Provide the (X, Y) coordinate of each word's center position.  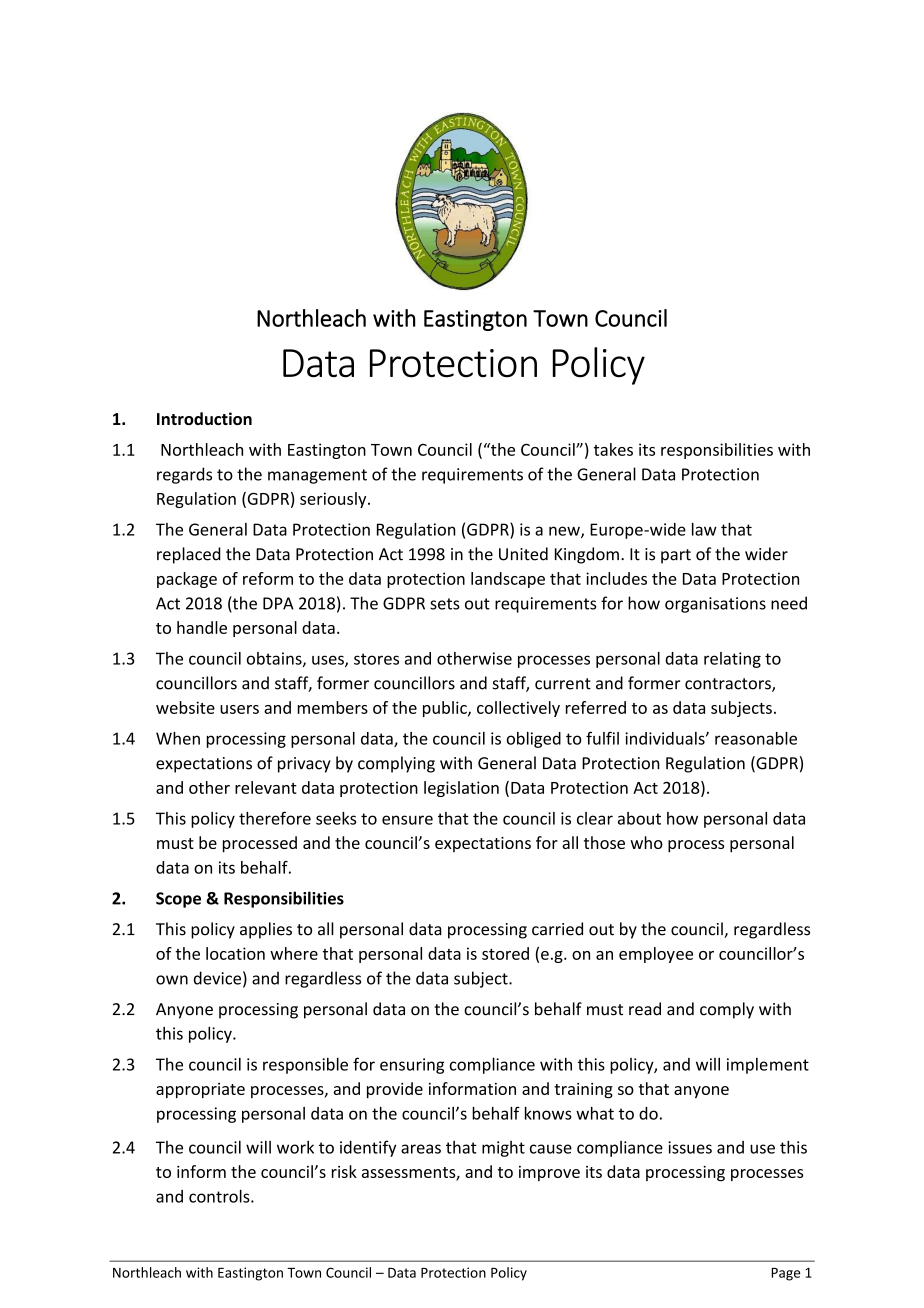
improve (549, 1173)
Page (785, 1274)
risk (344, 1171)
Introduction (204, 418)
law (704, 529)
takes (613, 449)
